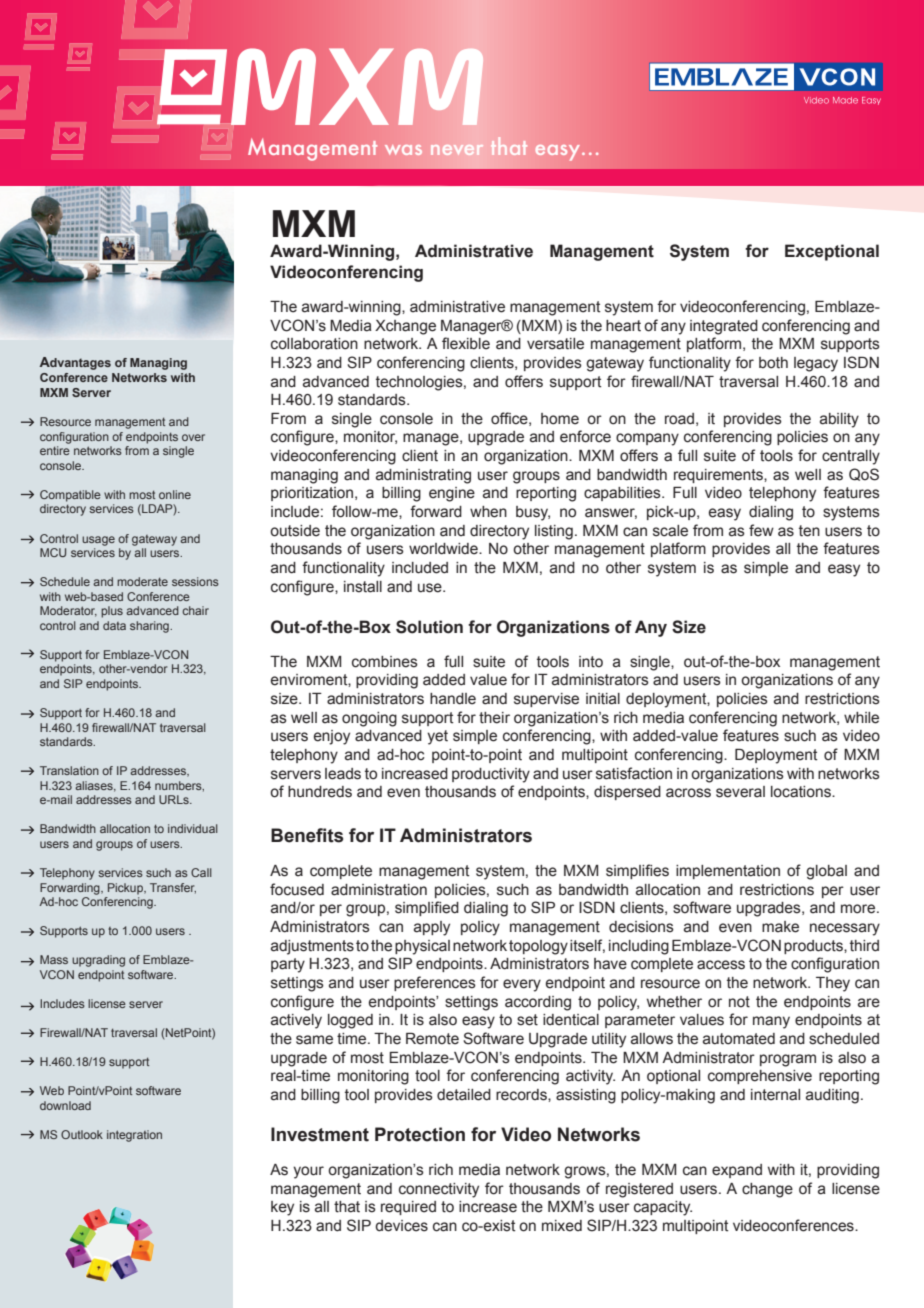 The width and height of the screenshot is (924, 1308). What do you see at coordinates (193, 437) in the screenshot?
I see `over` at bounding box center [193, 437].
